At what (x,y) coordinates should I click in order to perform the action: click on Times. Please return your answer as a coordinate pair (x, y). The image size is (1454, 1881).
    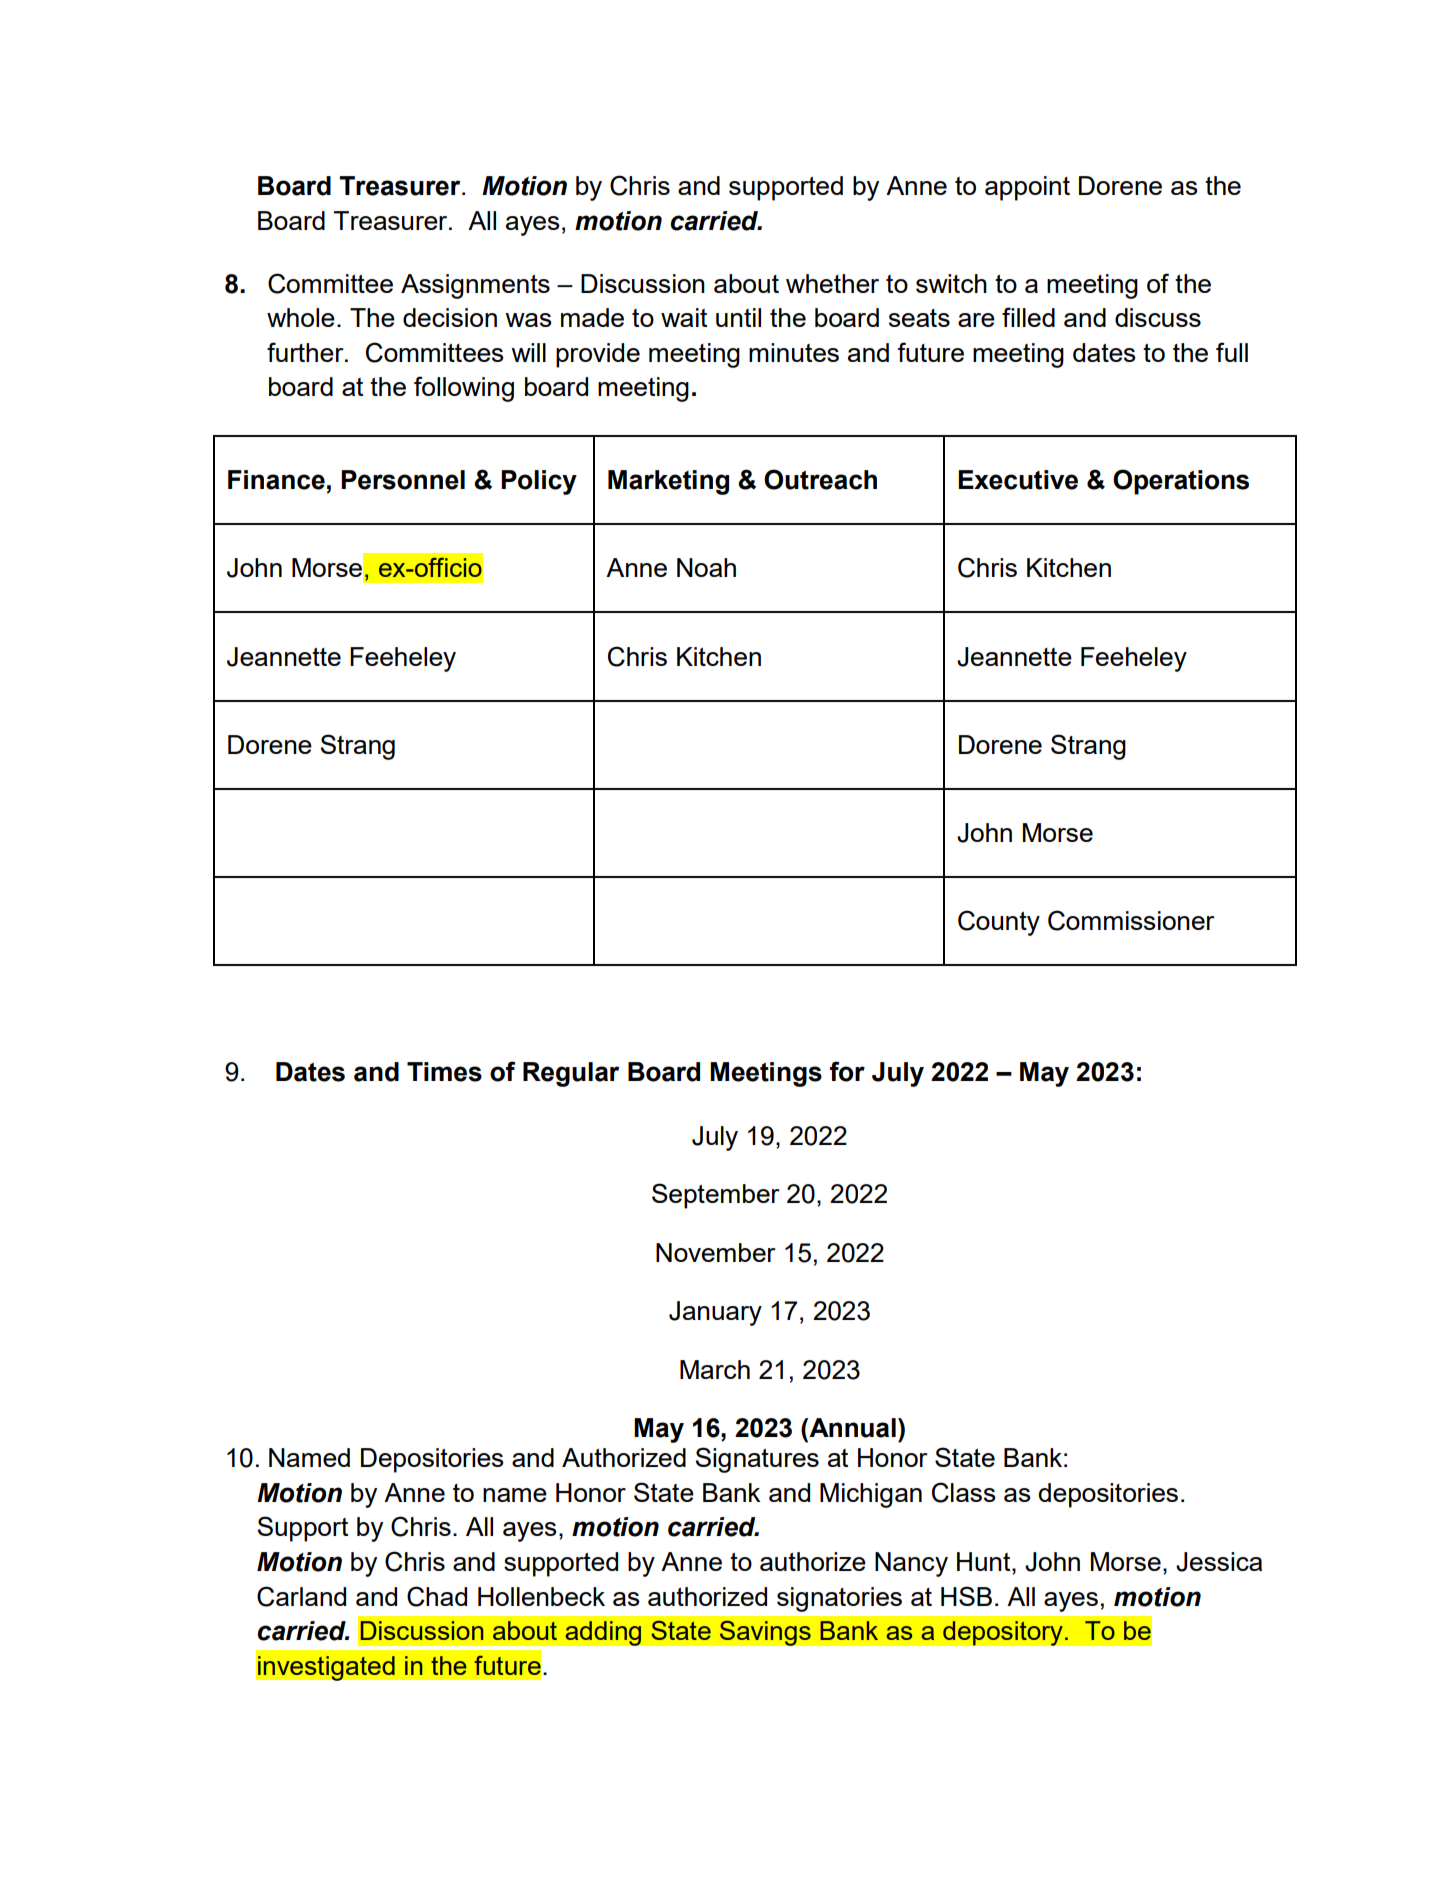
    Looking at the image, I should click on (444, 1072).
